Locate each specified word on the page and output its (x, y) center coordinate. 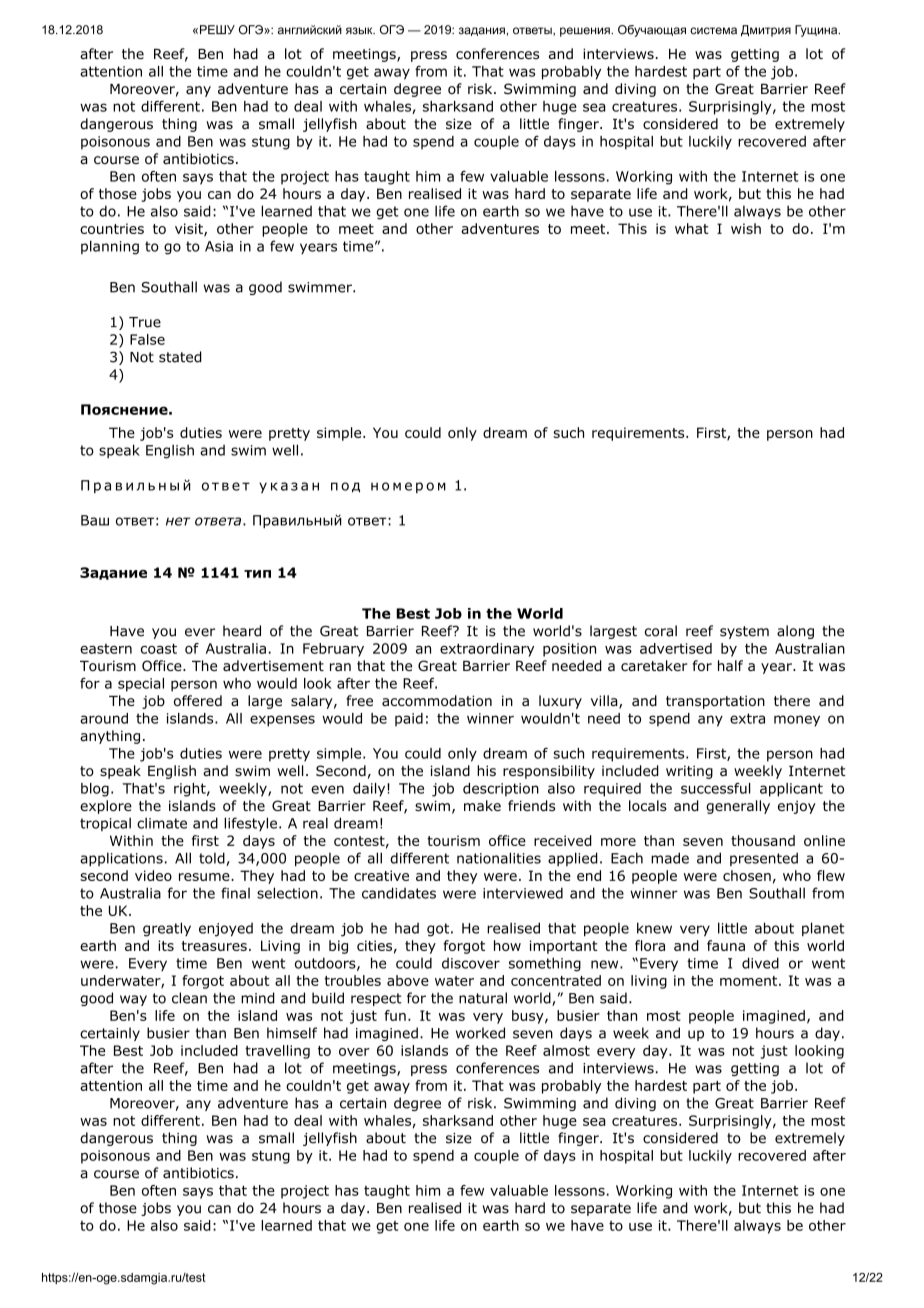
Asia (219, 246)
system (744, 632)
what (691, 228)
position (569, 650)
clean (189, 998)
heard (242, 631)
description (501, 790)
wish (746, 228)
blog (95, 790)
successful (715, 788)
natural (483, 998)
